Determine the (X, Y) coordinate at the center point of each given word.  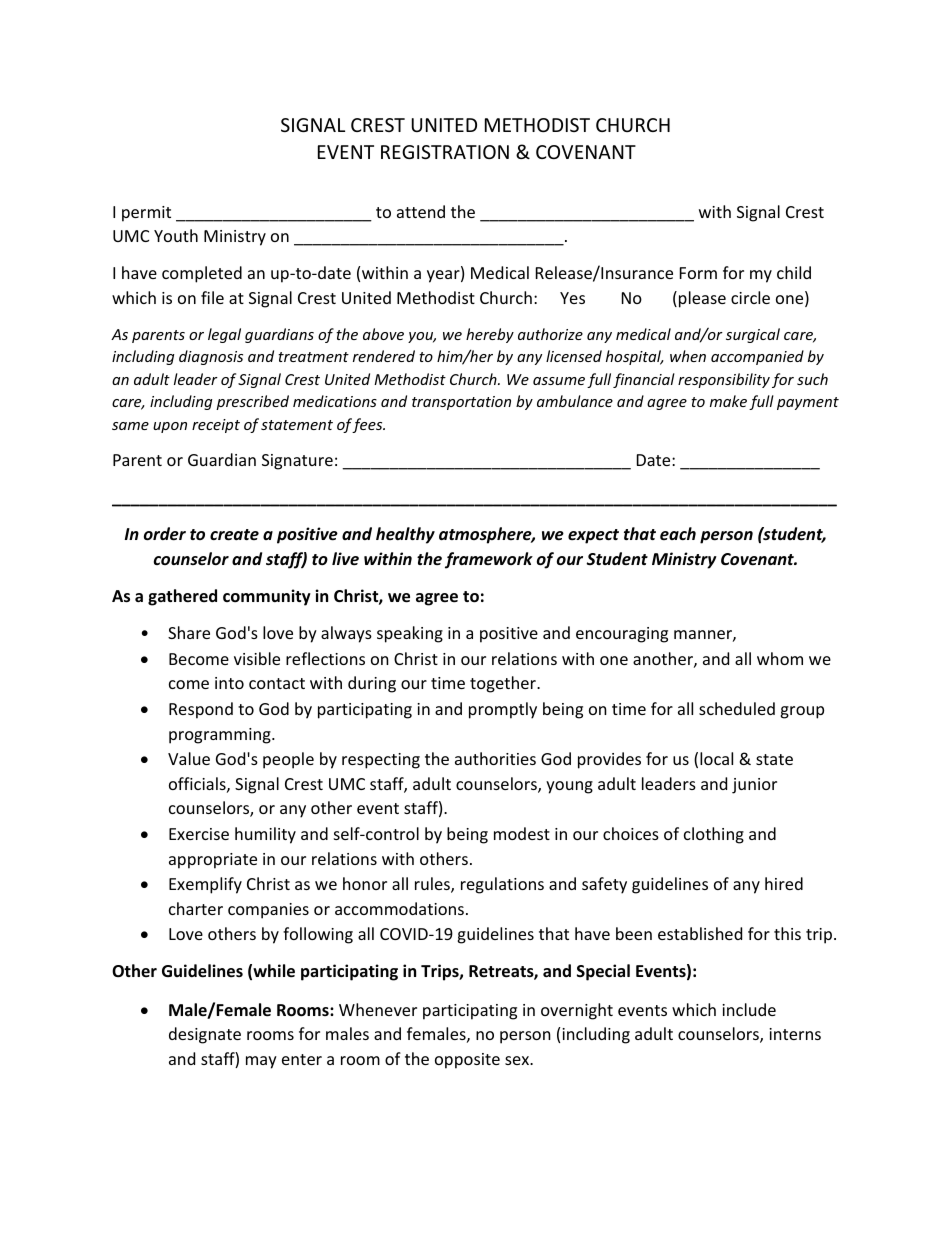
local (716, 758)
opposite (467, 1061)
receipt (216, 426)
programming (221, 736)
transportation (461, 403)
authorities (495, 758)
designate (205, 1035)
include (749, 1009)
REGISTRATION (445, 152)
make (728, 401)
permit (146, 214)
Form (698, 273)
